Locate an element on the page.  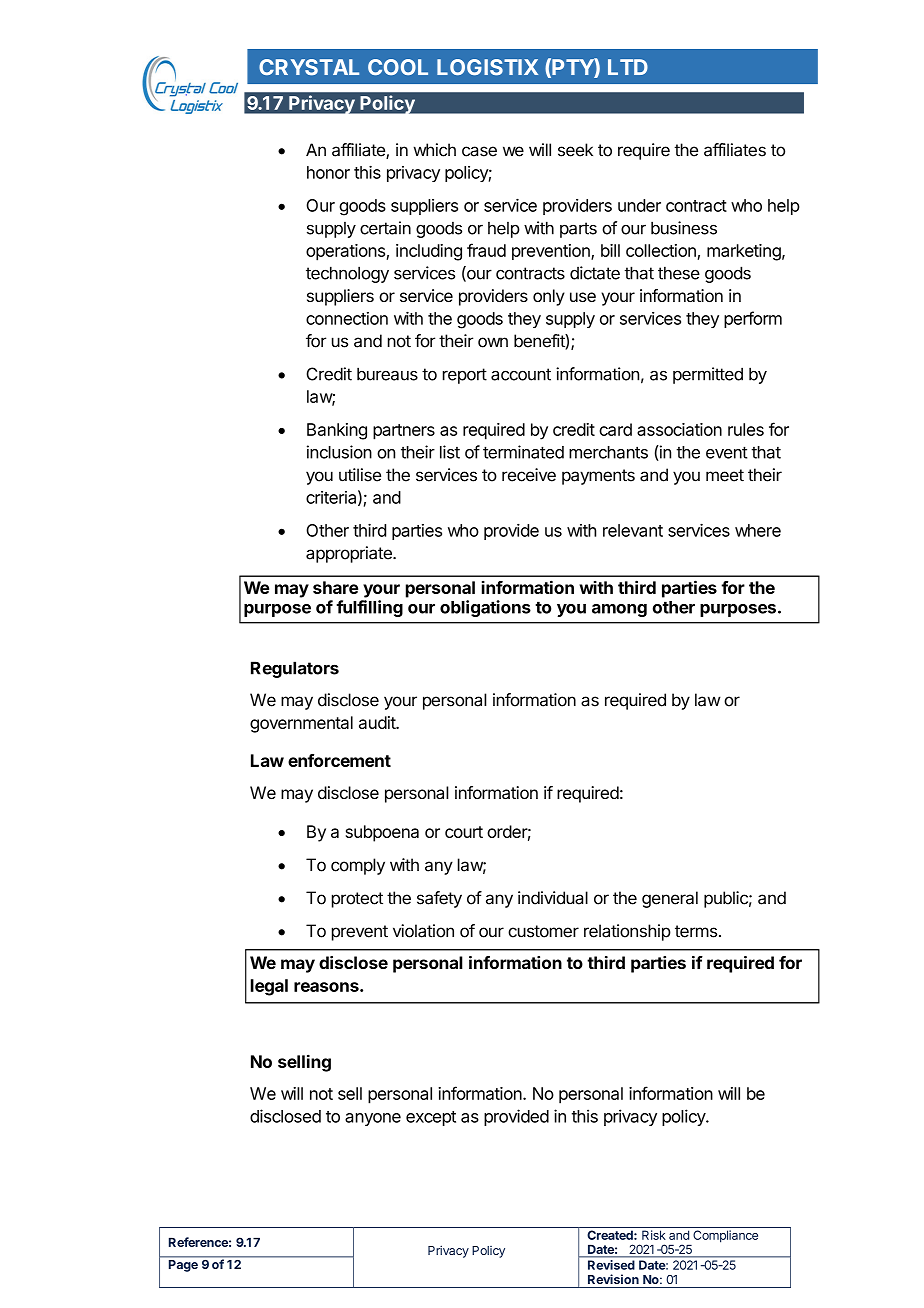
meet is located at coordinates (725, 475).
